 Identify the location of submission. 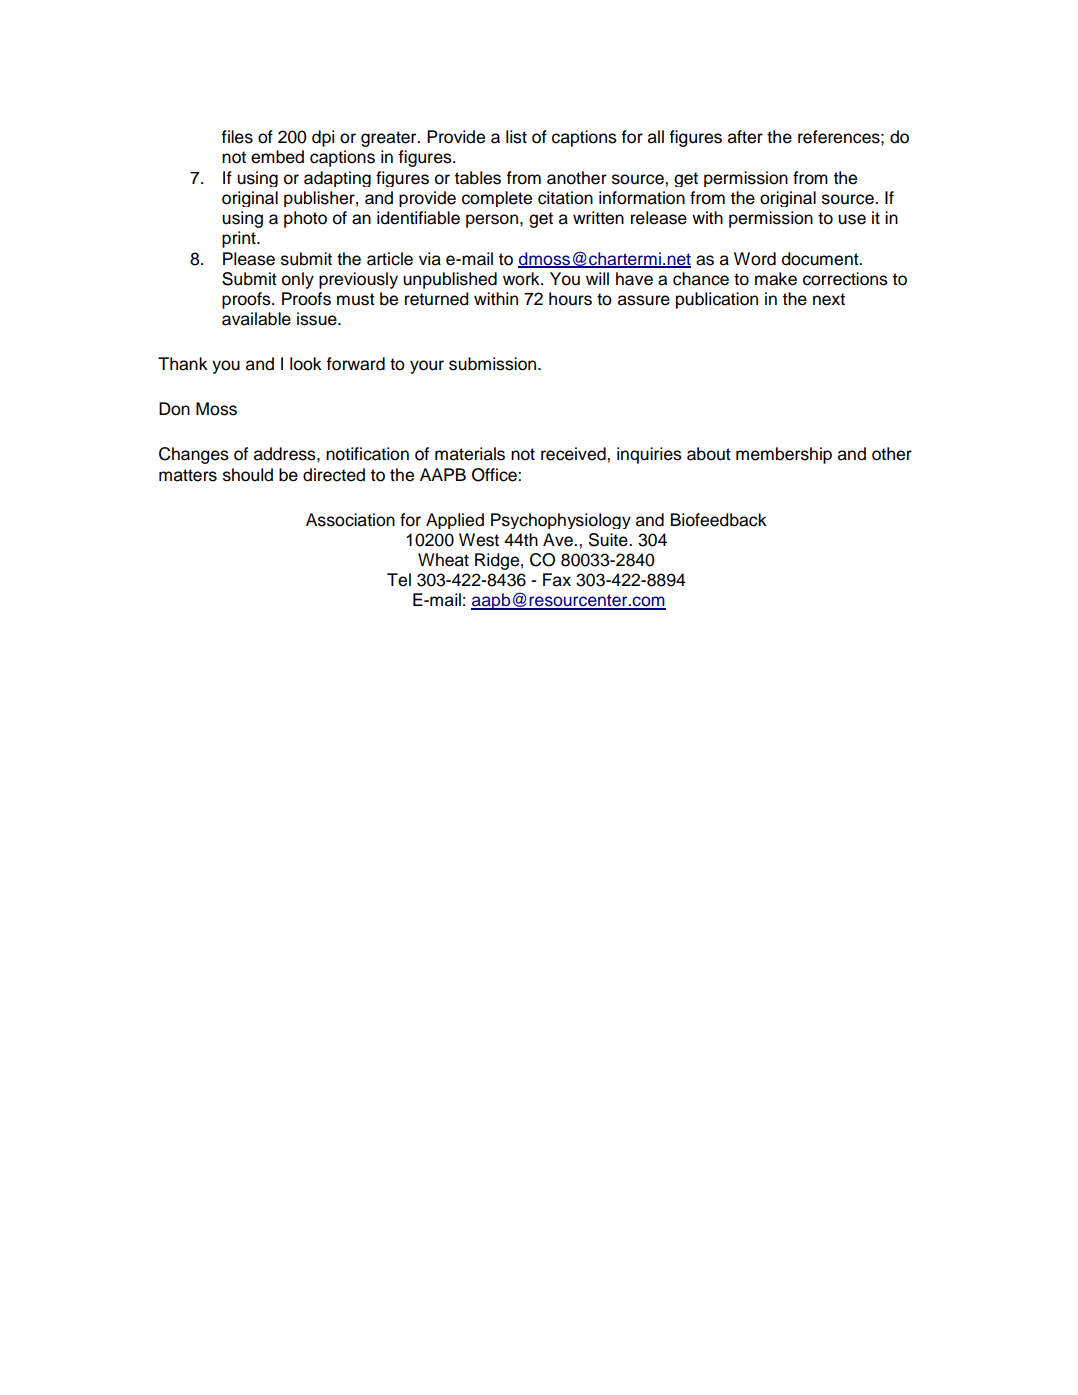
(494, 364).
